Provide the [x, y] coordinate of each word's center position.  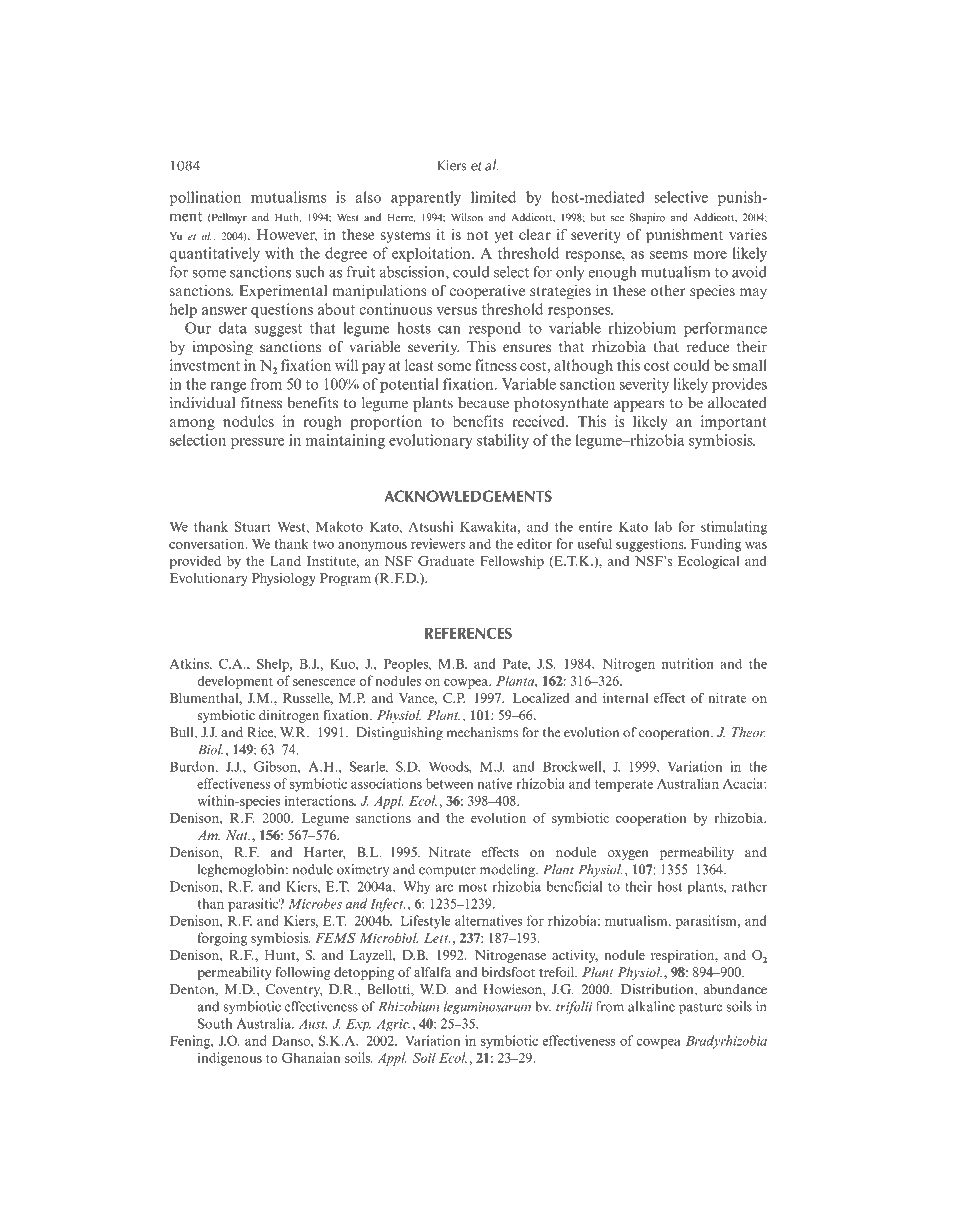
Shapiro [647, 218]
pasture [700, 1009]
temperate [624, 786]
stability [503, 441]
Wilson [467, 217]
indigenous [230, 1059]
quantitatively [214, 254]
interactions [320, 800]
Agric [393, 1025]
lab [663, 526]
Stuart [253, 526]
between [449, 783]
